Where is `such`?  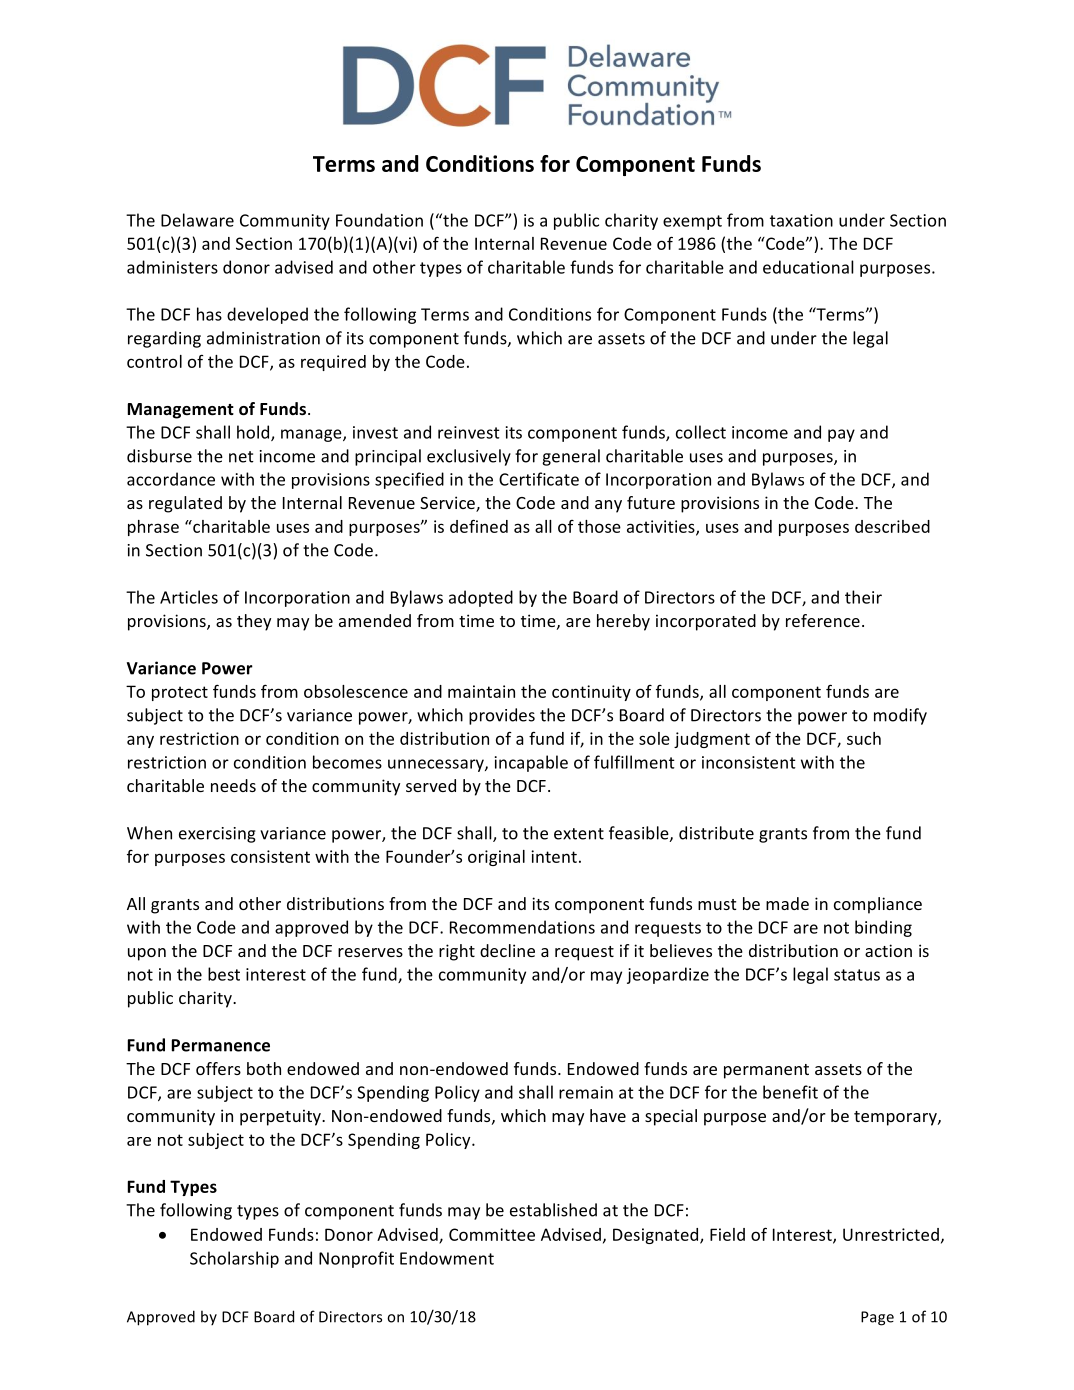
such is located at coordinates (864, 738).
